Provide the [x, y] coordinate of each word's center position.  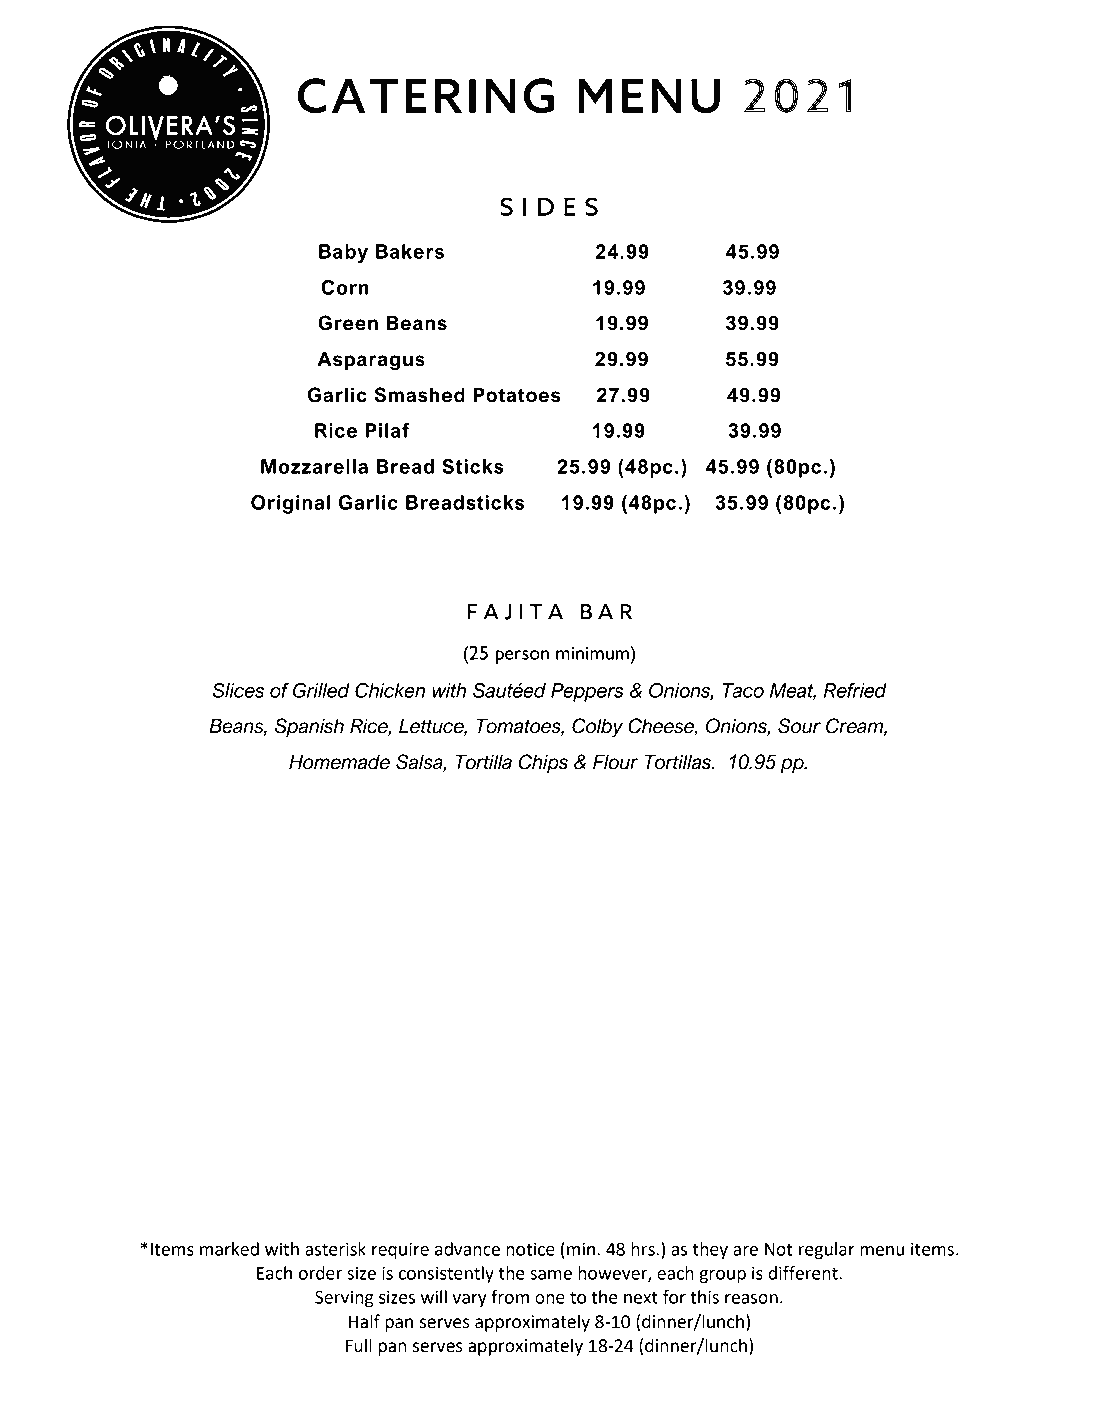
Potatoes [517, 395]
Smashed [419, 395]
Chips [543, 763]
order [320, 1273]
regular [827, 1251]
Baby [343, 253]
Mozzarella [314, 466]
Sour [799, 726]
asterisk [335, 1249]
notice [530, 1249]
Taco [743, 690]
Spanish [309, 727]
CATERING [426, 96]
